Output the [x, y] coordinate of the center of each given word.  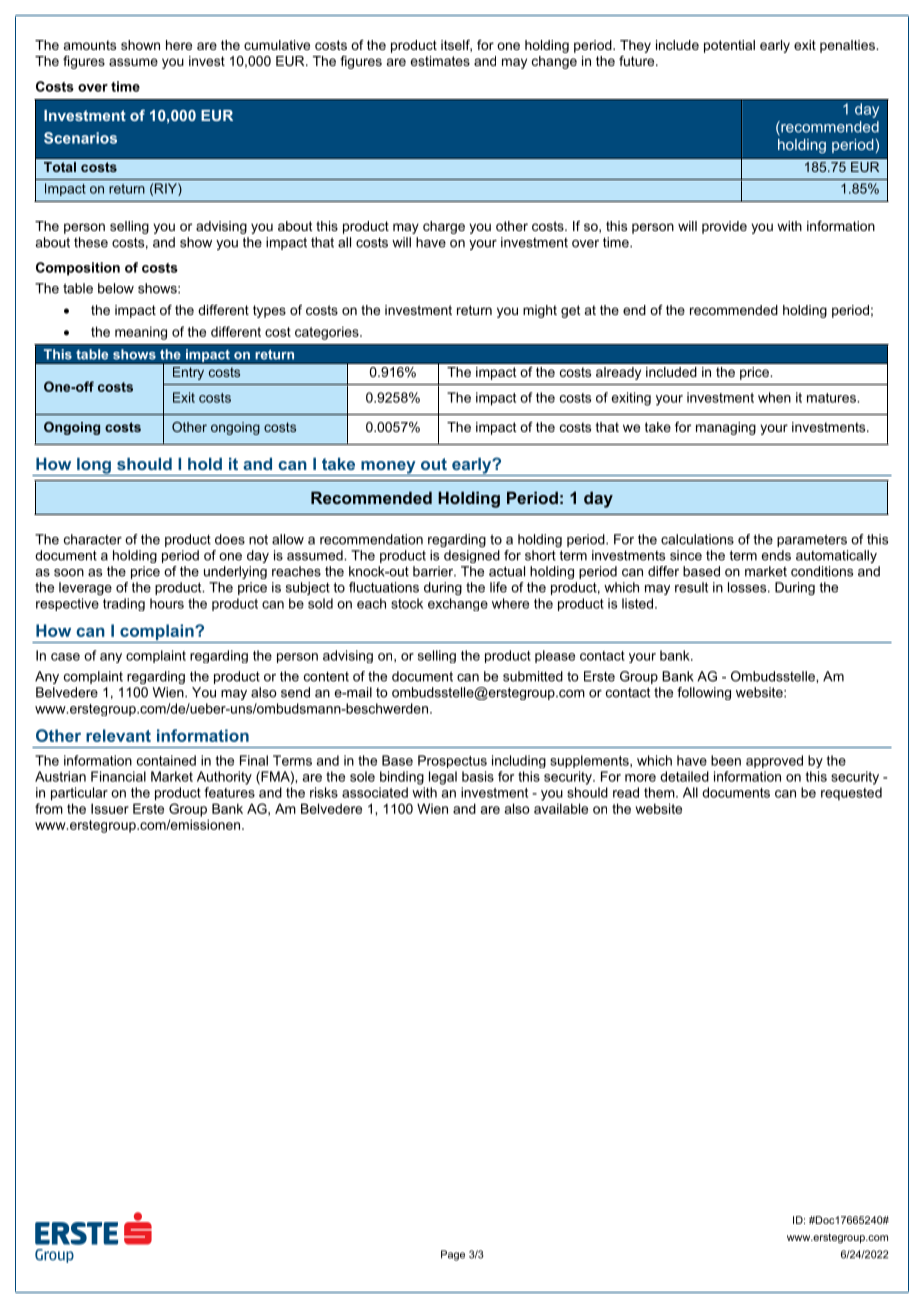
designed [472, 556]
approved [774, 761]
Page [453, 1255]
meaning [141, 333]
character [93, 539]
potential [729, 46]
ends [776, 555]
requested [851, 794]
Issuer [110, 808]
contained [166, 760]
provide [724, 227]
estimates [440, 61]
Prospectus [452, 761]
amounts [90, 45]
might [540, 311]
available [561, 808]
